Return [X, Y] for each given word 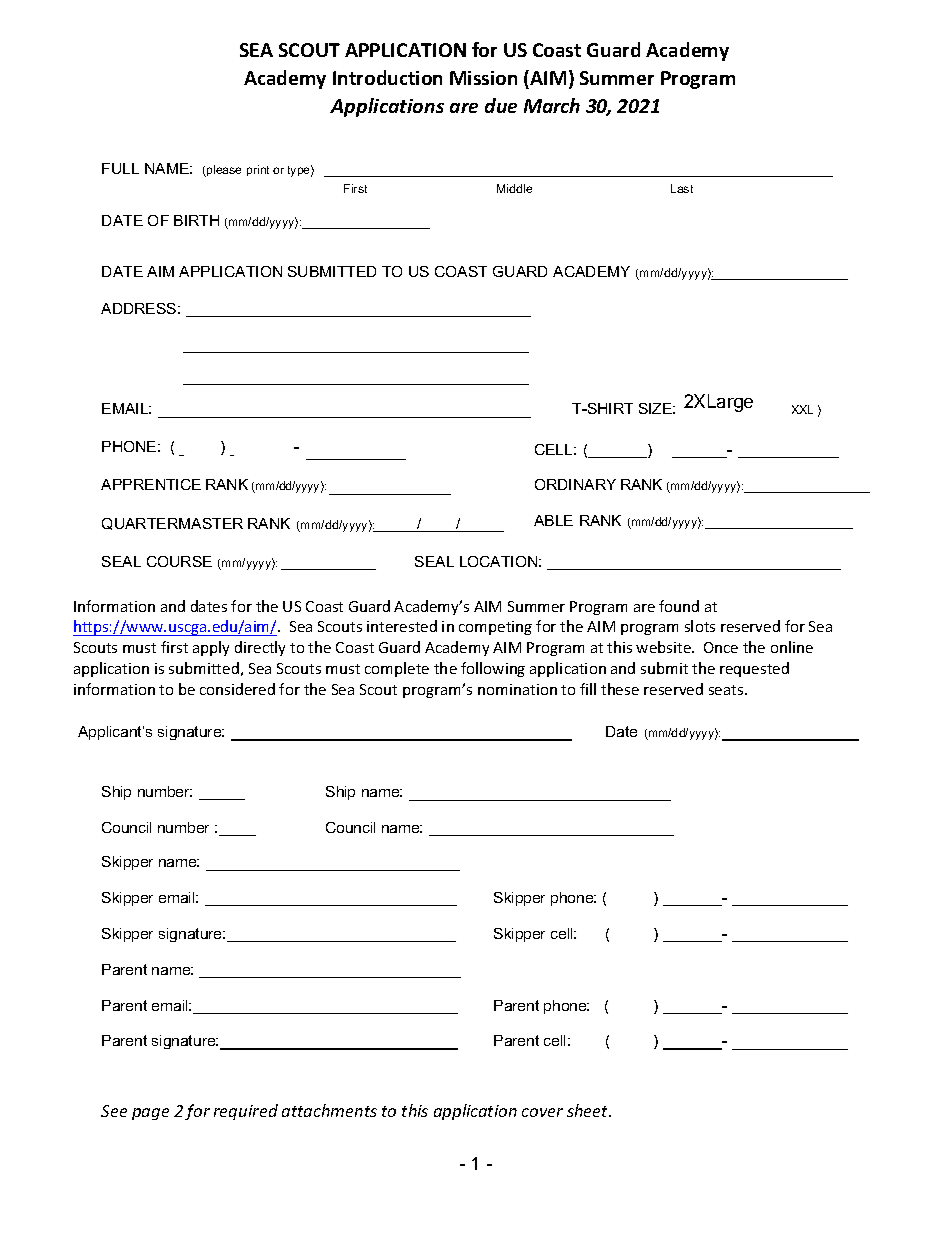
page [150, 1114]
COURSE [179, 561]
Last [682, 188]
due [501, 105]
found [679, 606]
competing [495, 628]
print [258, 170]
